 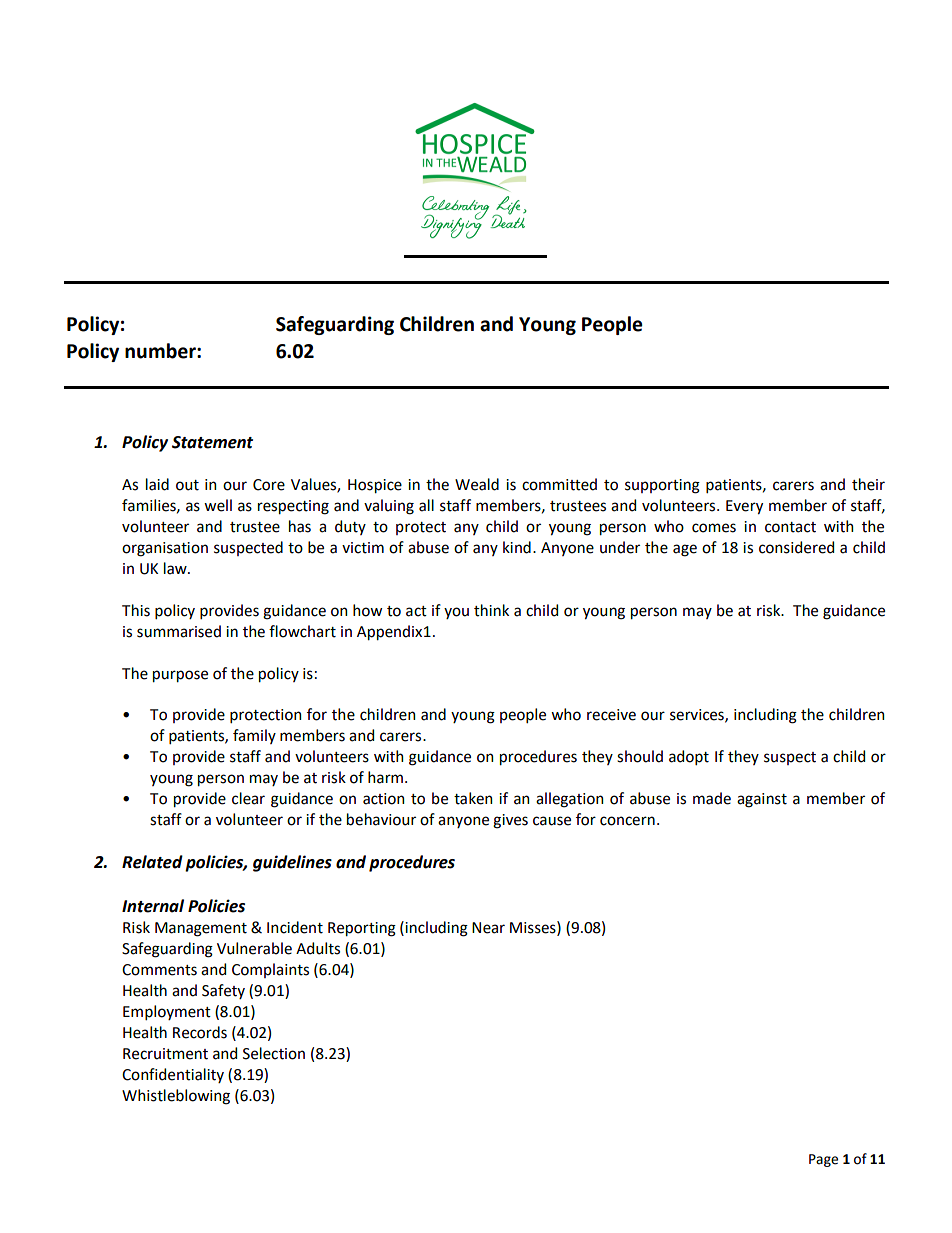 What do you see at coordinates (627, 821) in the screenshot?
I see `concern` at bounding box center [627, 821].
